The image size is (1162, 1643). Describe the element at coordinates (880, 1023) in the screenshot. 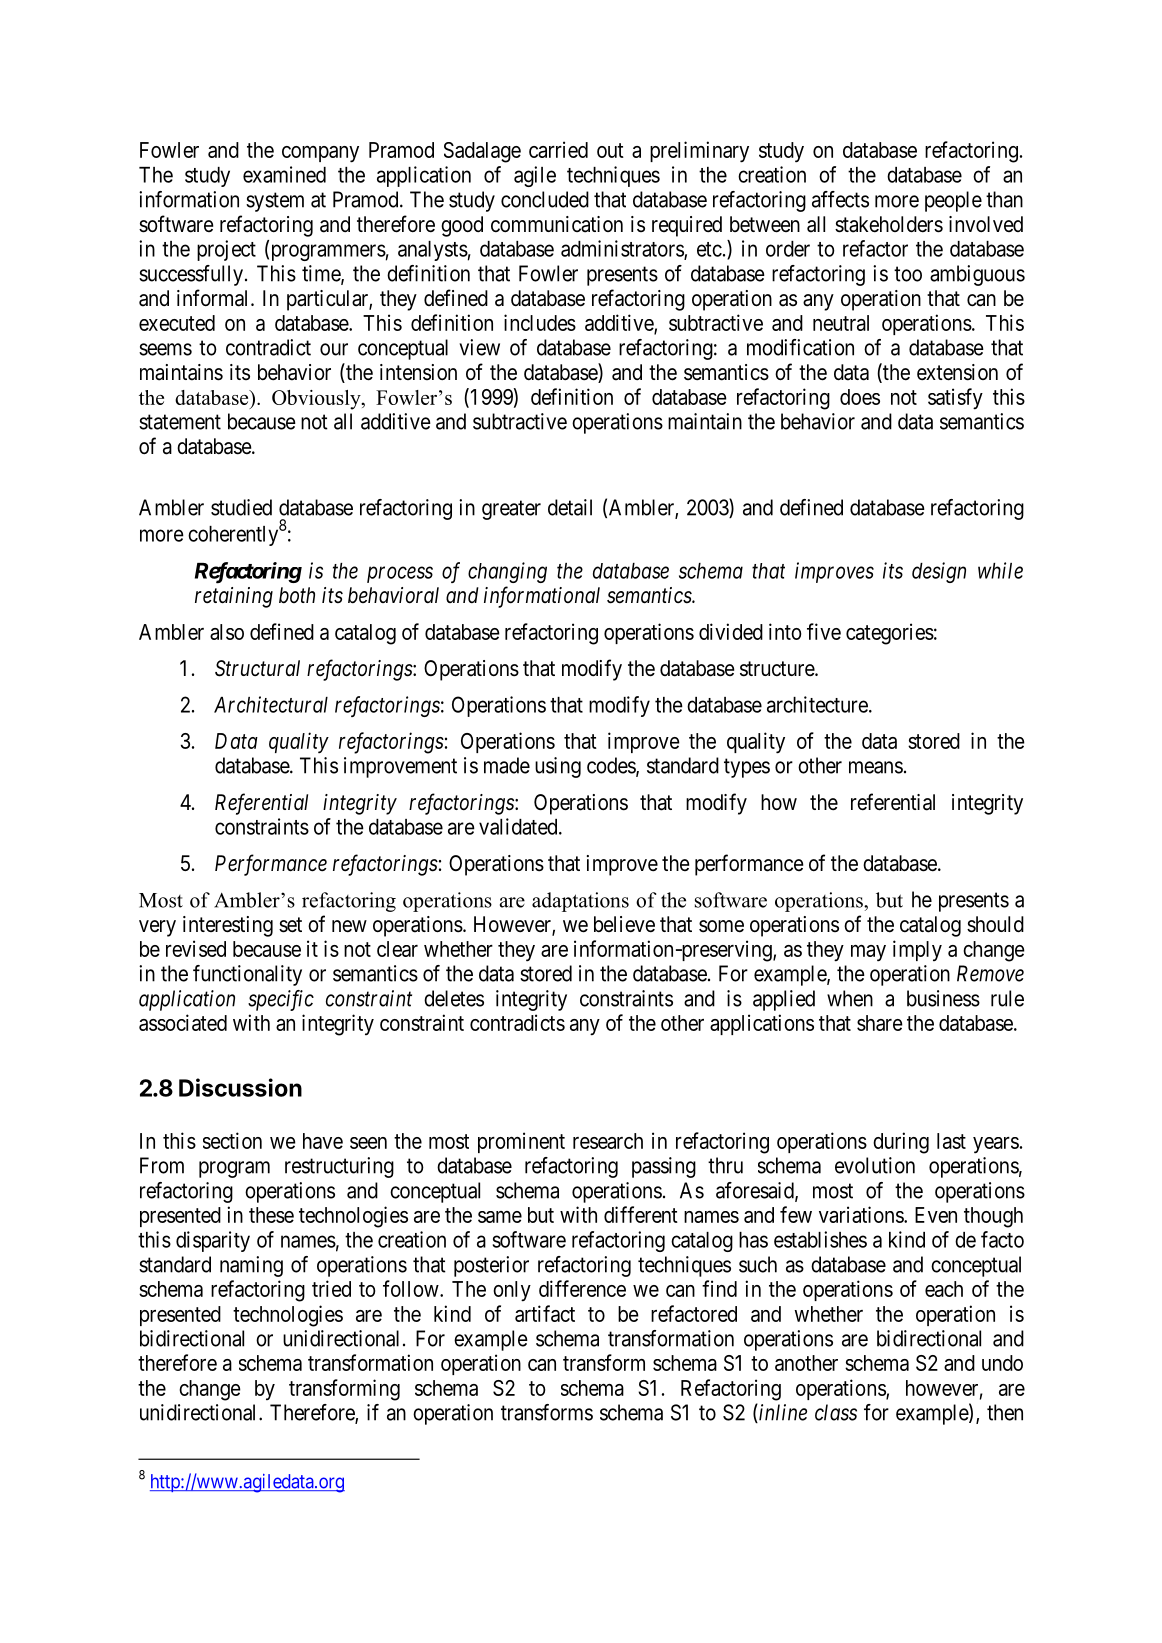

I see `share` at that location.
